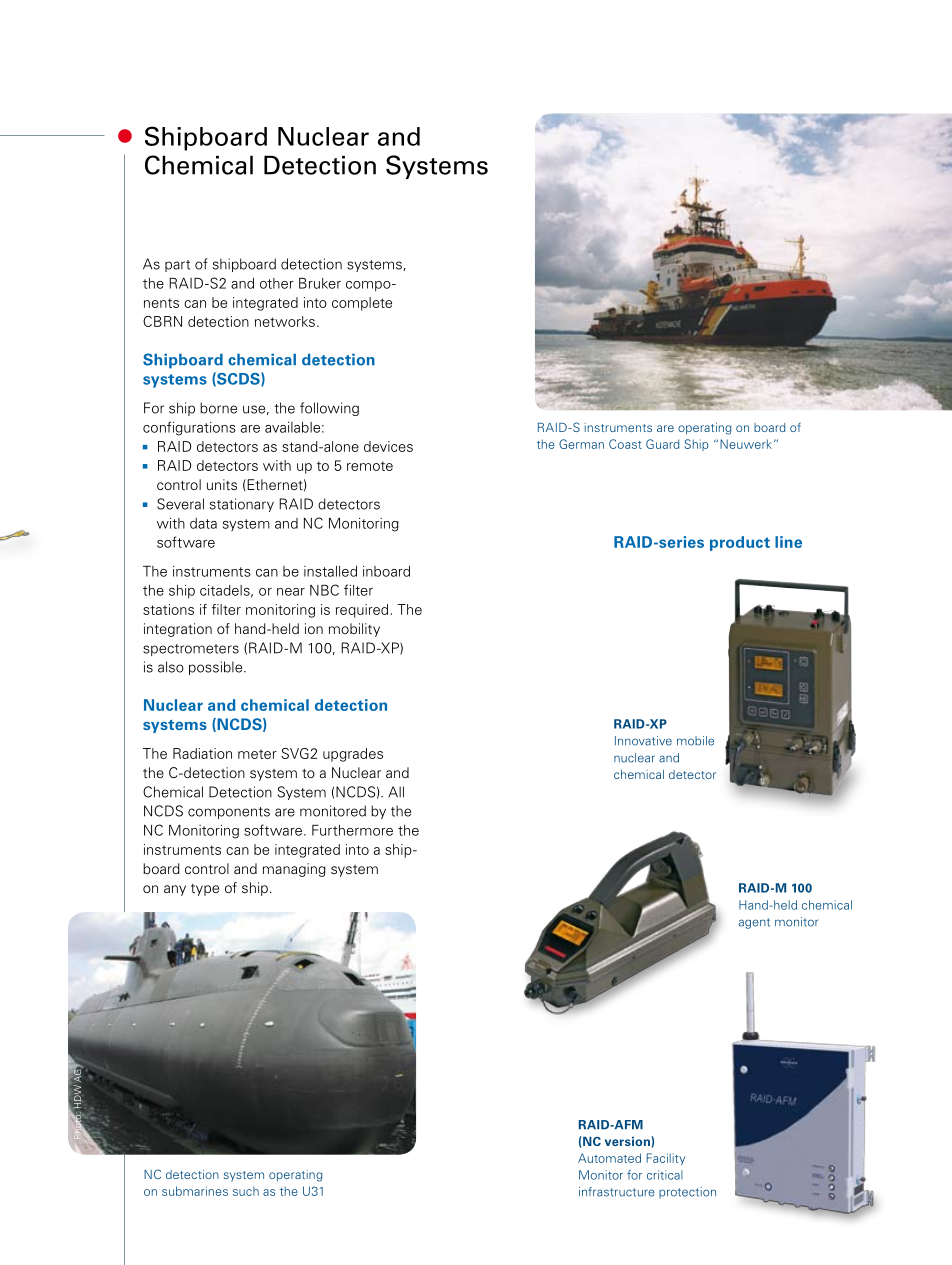  I want to click on remote, so click(370, 466).
